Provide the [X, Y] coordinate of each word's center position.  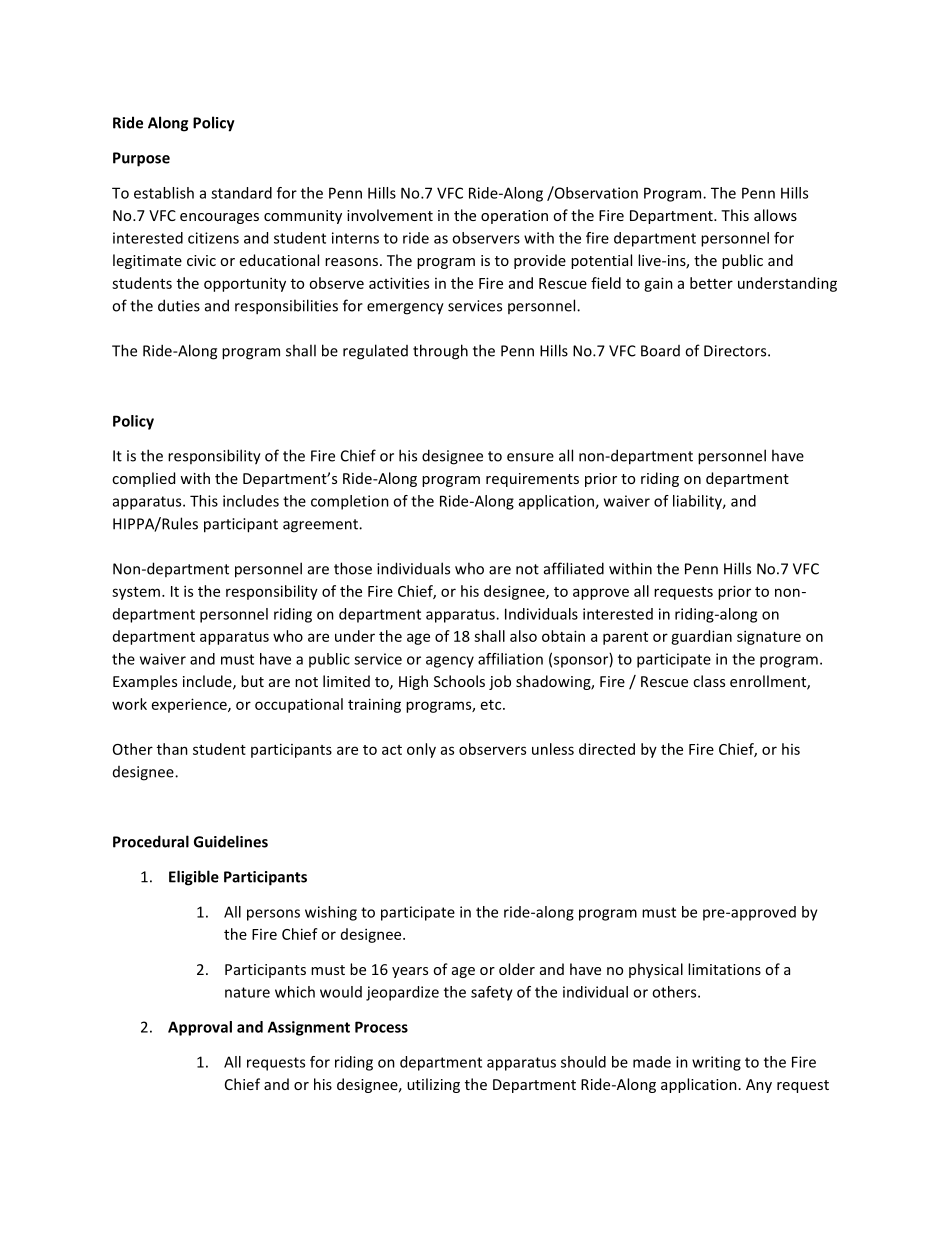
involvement [390, 215]
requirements [532, 480]
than [172, 749]
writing [716, 1063]
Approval [200, 1028]
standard [241, 193]
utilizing [433, 1085]
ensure [530, 457]
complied [143, 479]
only [421, 750]
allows [775, 215]
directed [607, 749]
